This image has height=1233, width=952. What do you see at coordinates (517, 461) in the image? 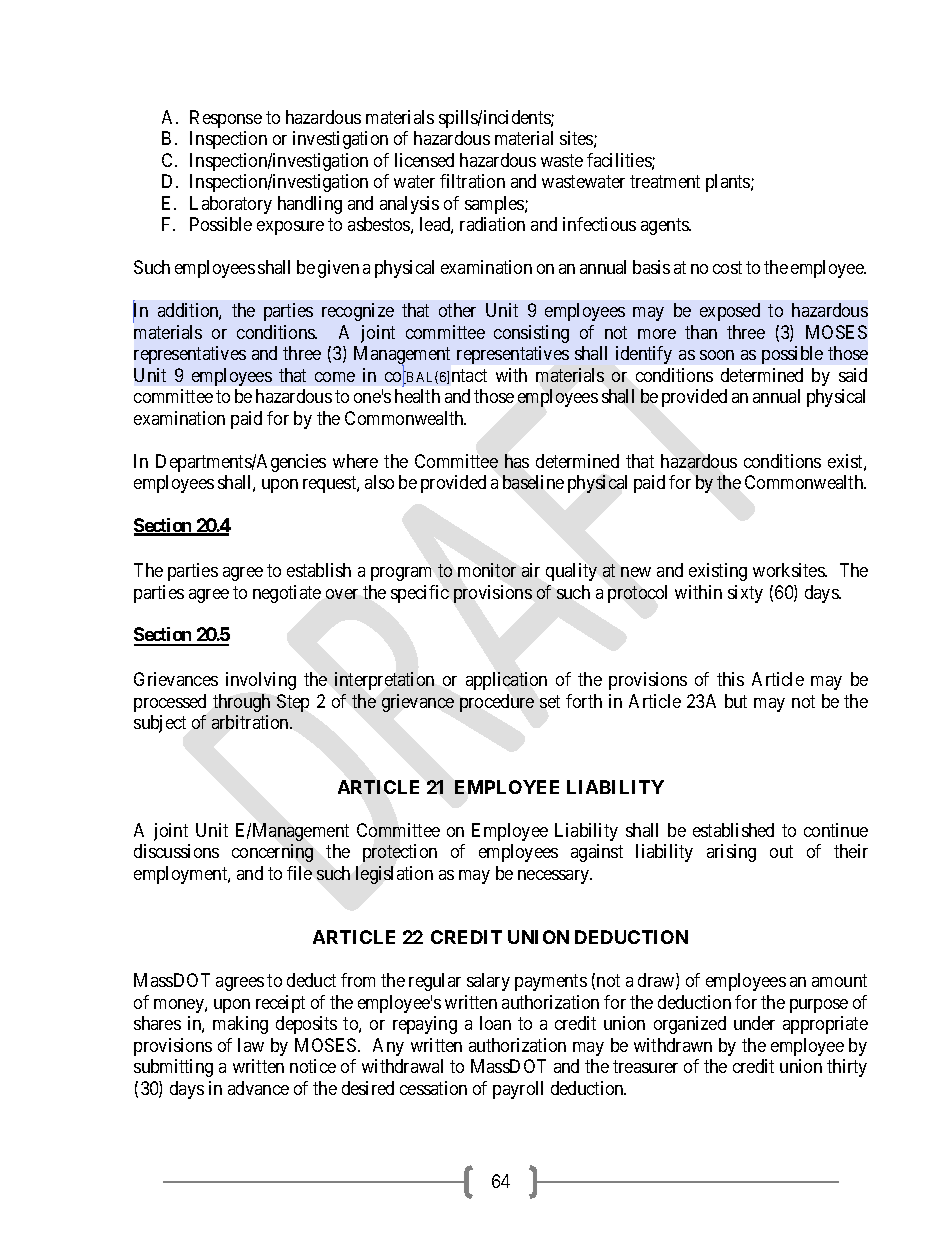
I see `has` at bounding box center [517, 461].
